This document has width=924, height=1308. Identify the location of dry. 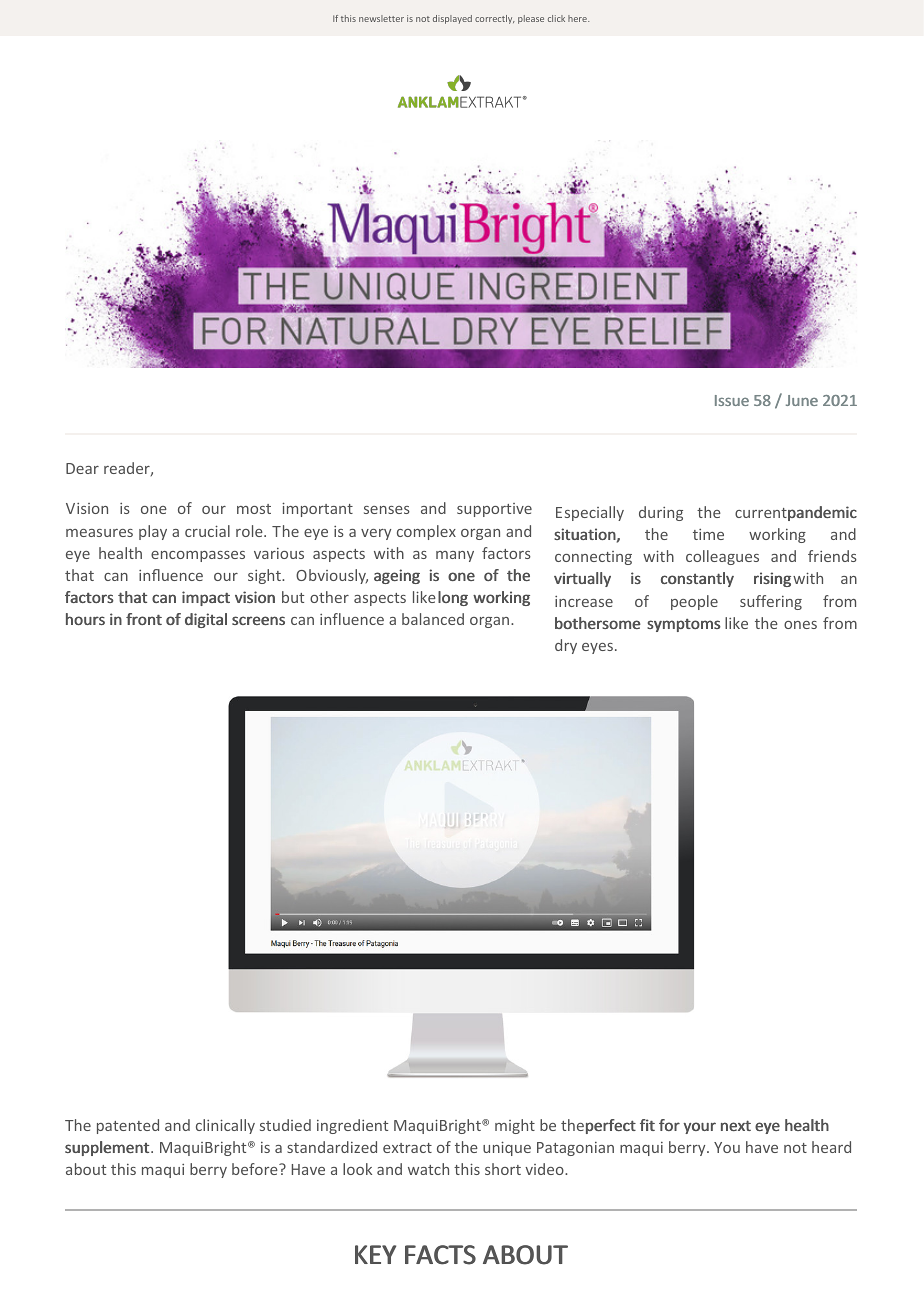
(566, 646).
